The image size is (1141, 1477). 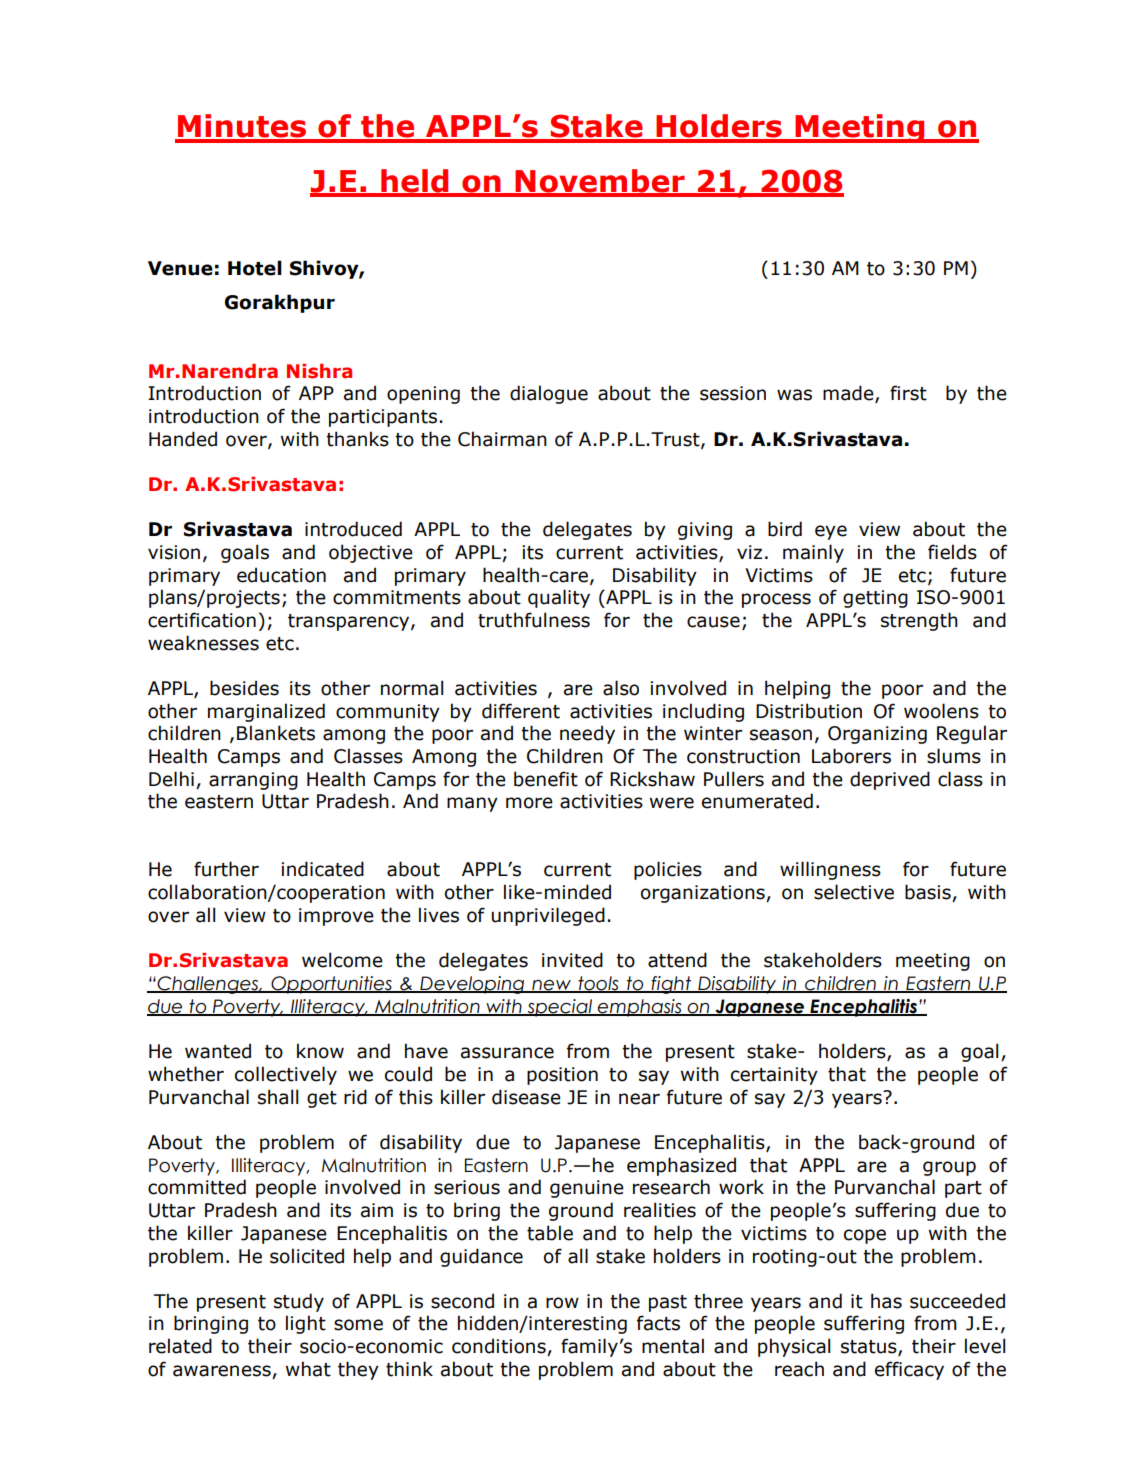 What do you see at coordinates (526, 1097) in the screenshot?
I see `disease` at bounding box center [526, 1097].
